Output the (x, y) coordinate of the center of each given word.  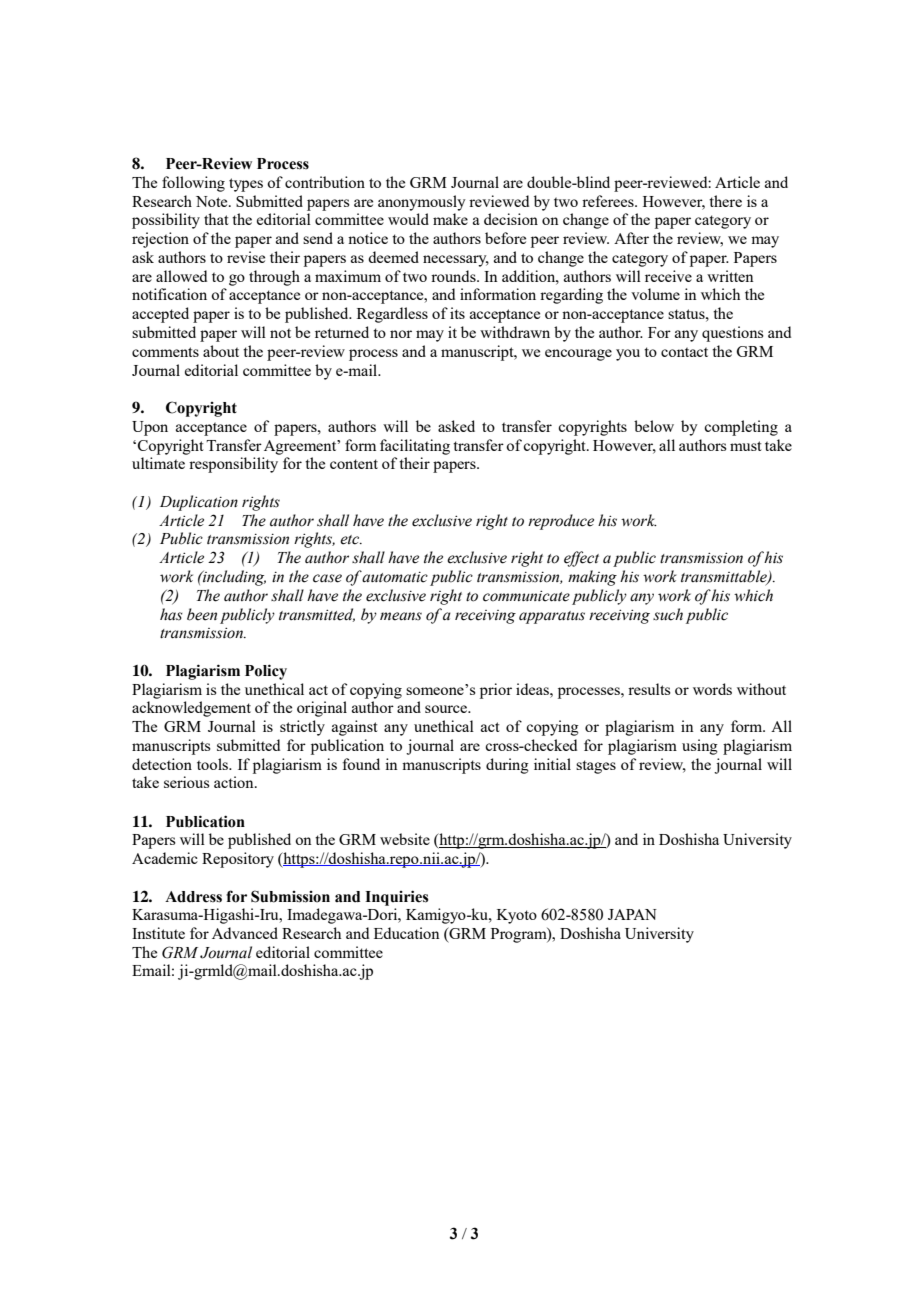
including (233, 578)
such (668, 614)
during (507, 766)
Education (407, 933)
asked (456, 426)
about (221, 351)
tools (213, 764)
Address (193, 897)
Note (213, 201)
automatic (395, 577)
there (725, 201)
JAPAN (632, 914)
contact (684, 352)
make (450, 219)
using (700, 747)
